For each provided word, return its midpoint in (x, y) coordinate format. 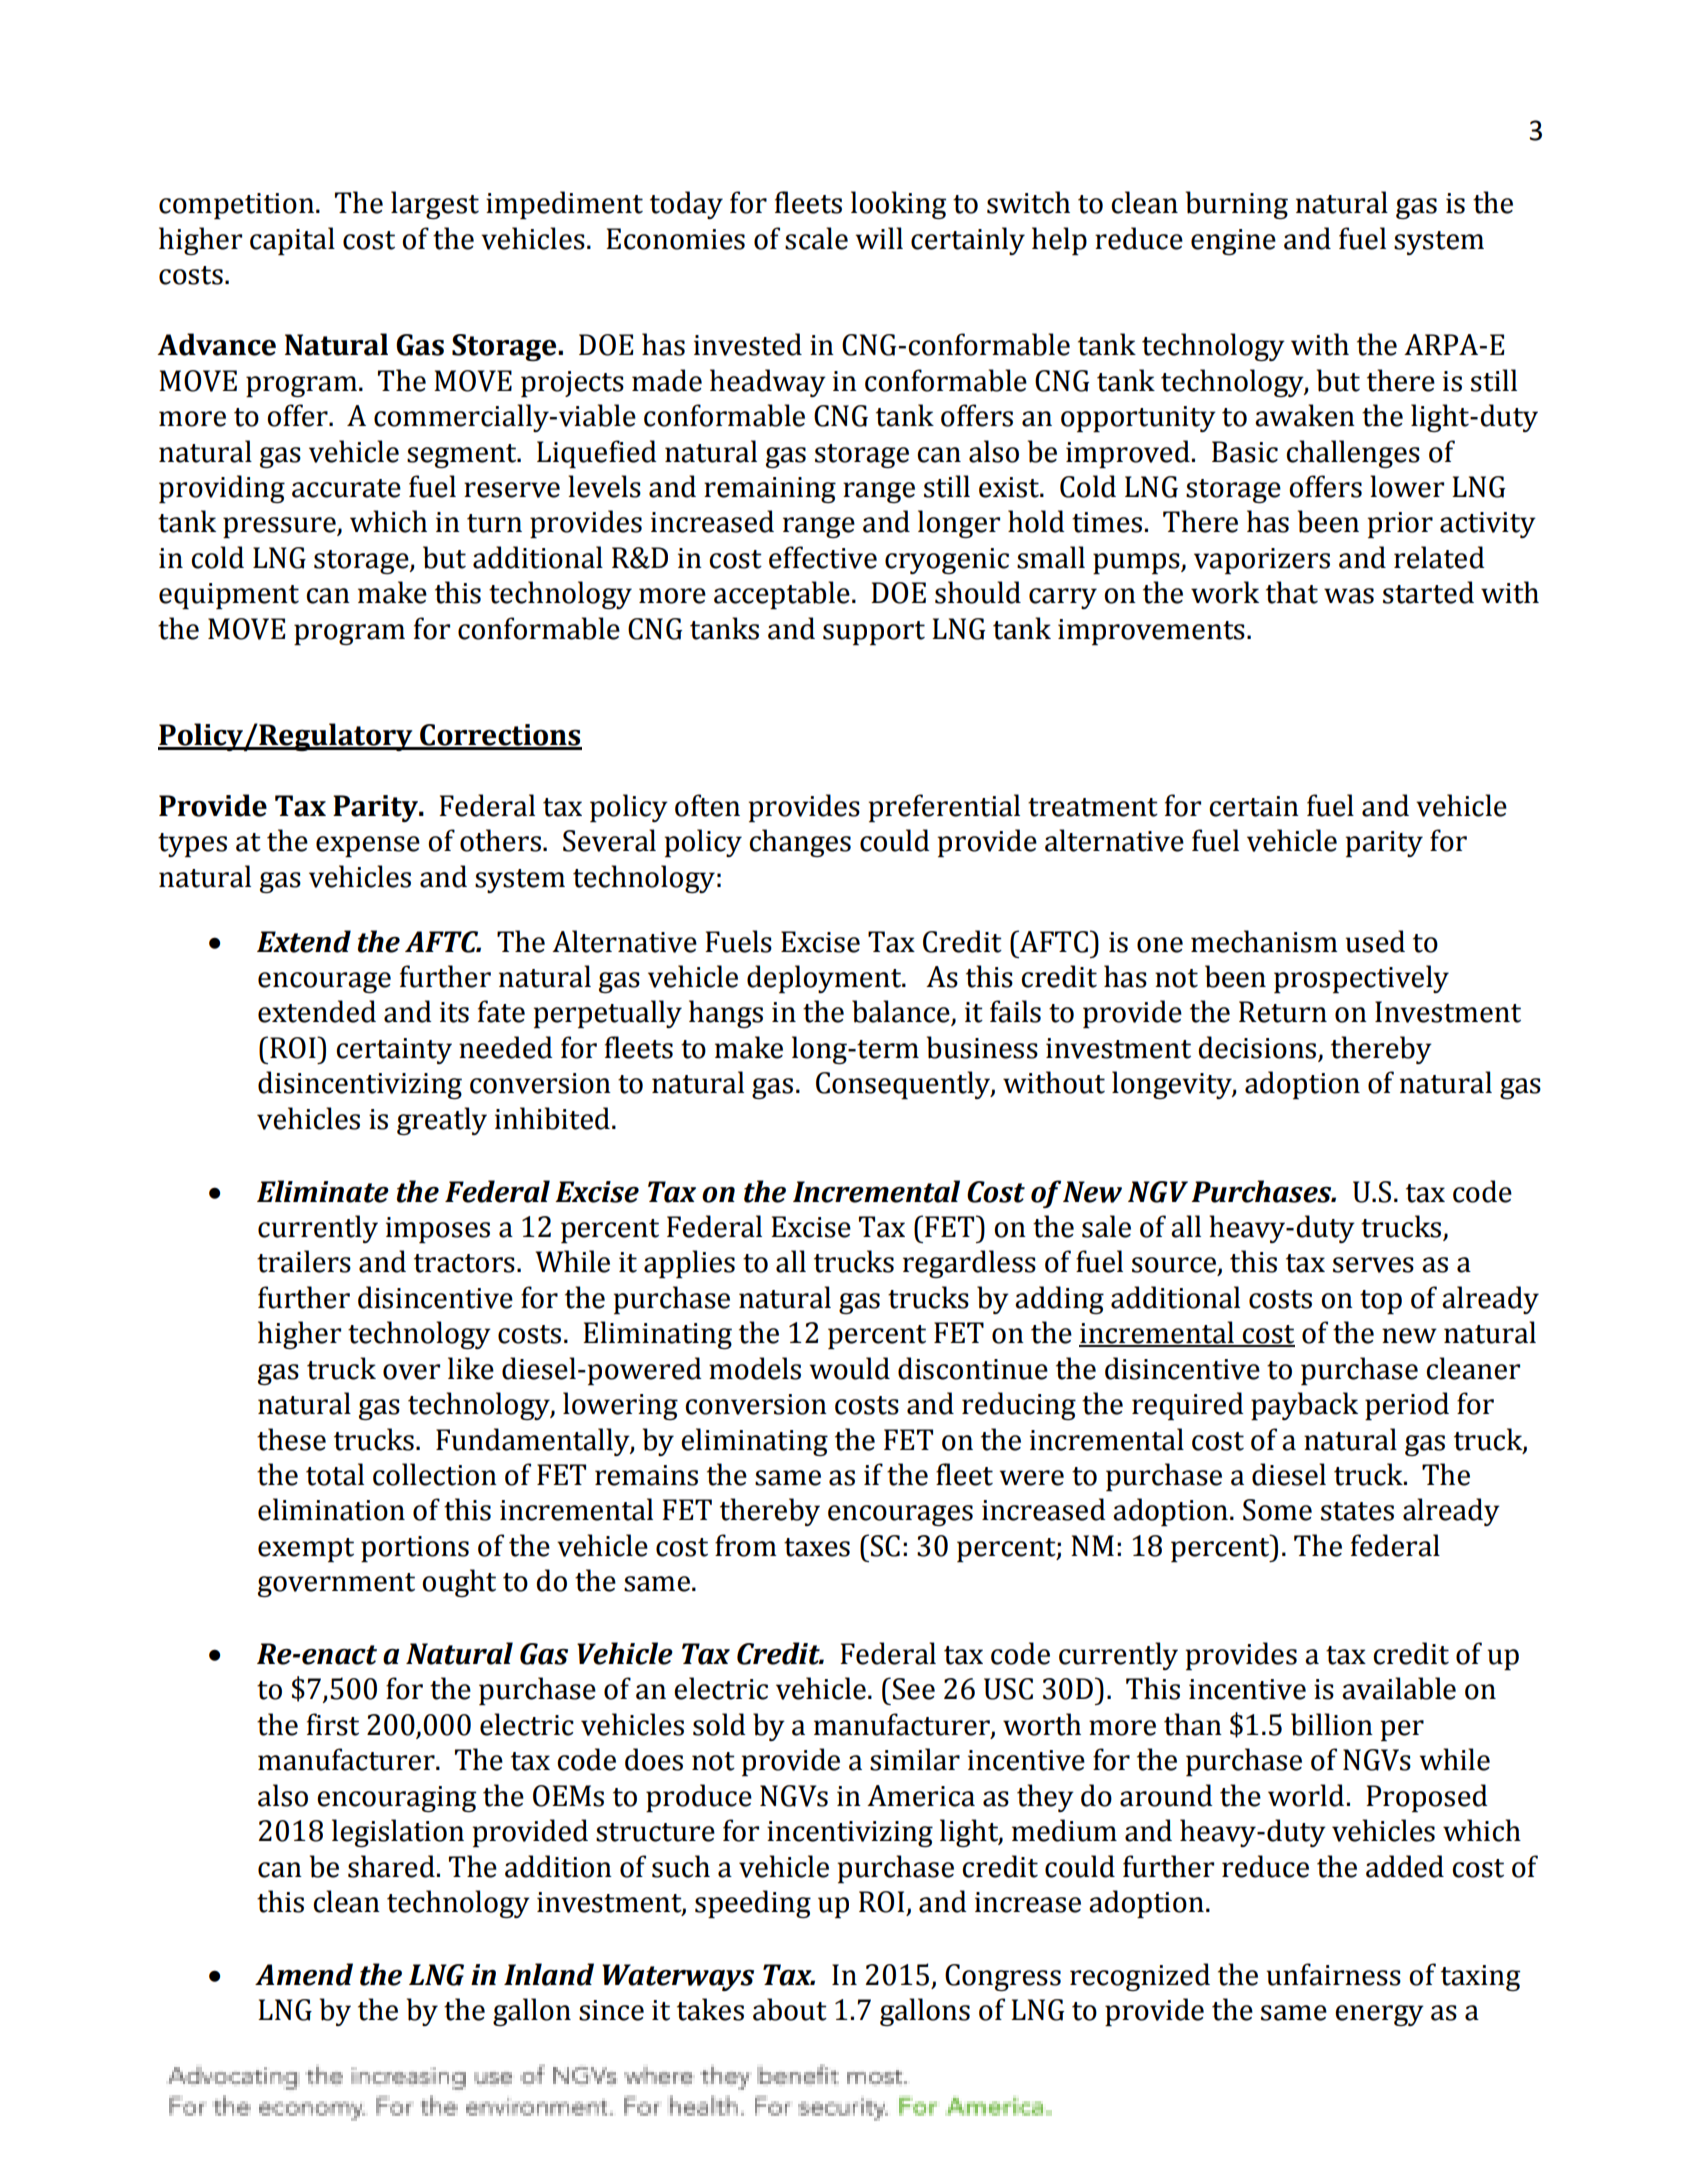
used (1375, 941)
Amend (304, 1974)
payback (1304, 1406)
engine (1233, 242)
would (849, 1368)
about (790, 2009)
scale (816, 238)
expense (368, 846)
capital (292, 241)
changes (800, 843)
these (291, 1439)
